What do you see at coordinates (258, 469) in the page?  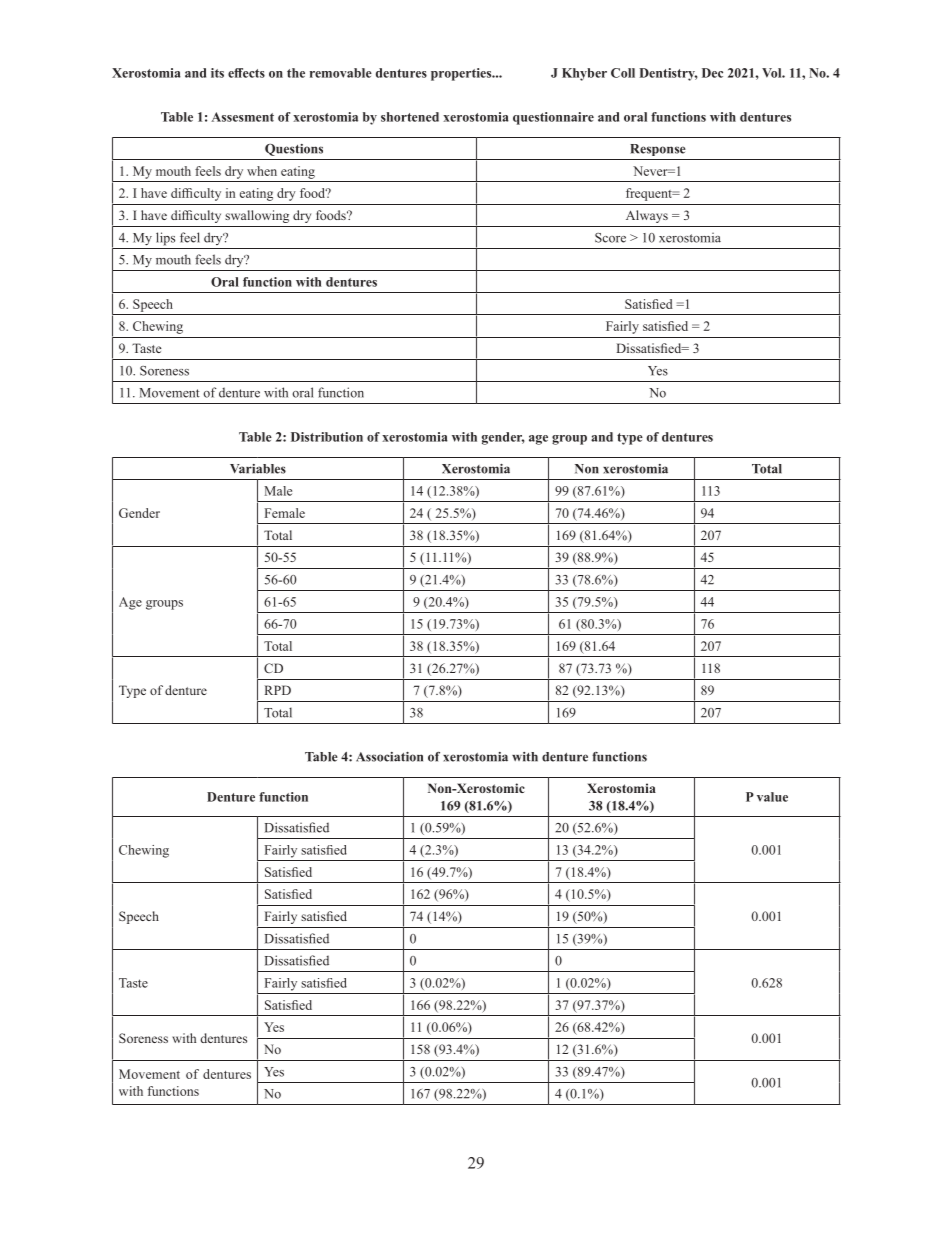 I see `Variables` at bounding box center [258, 469].
